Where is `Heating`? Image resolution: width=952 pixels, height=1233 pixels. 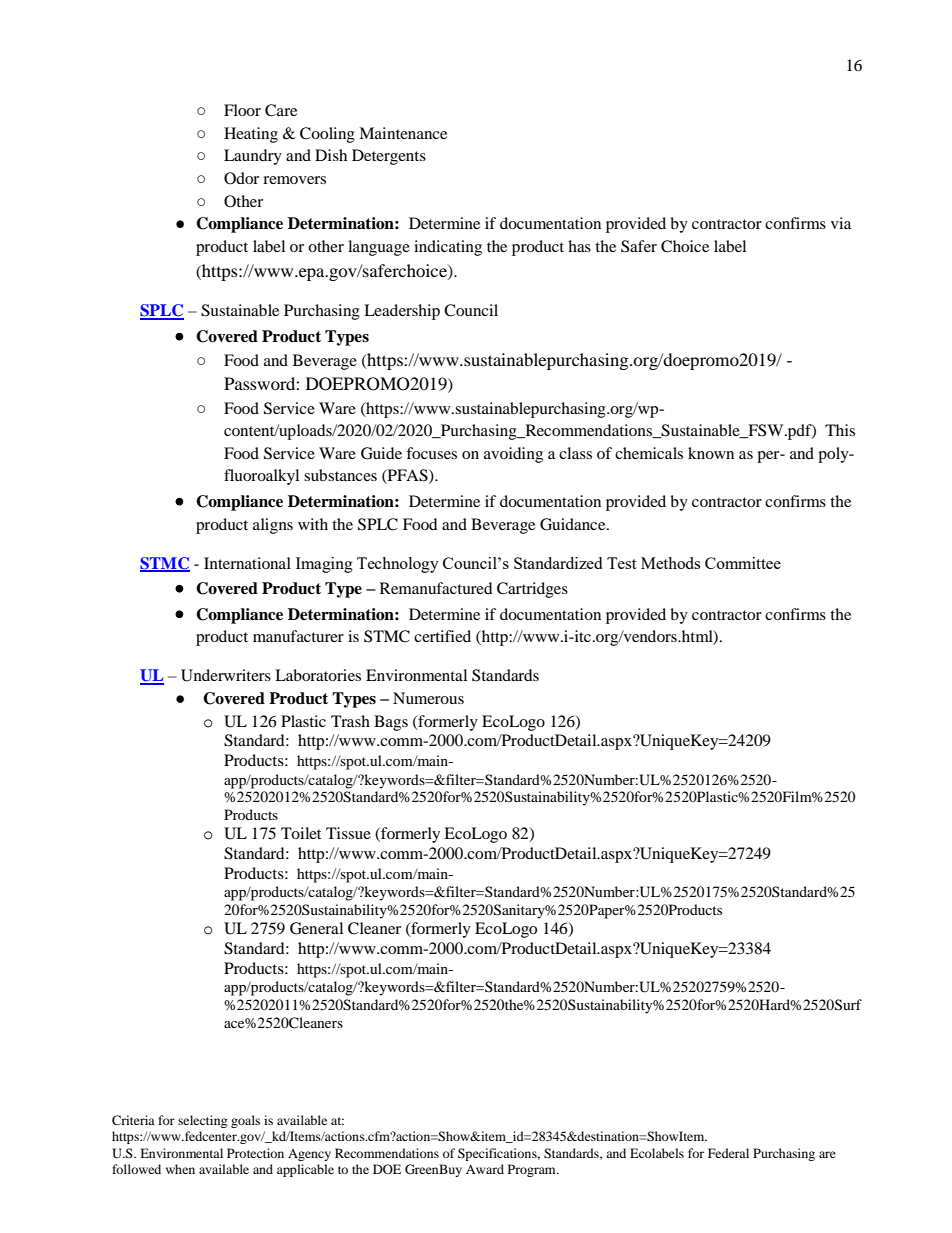 Heating is located at coordinates (251, 135).
